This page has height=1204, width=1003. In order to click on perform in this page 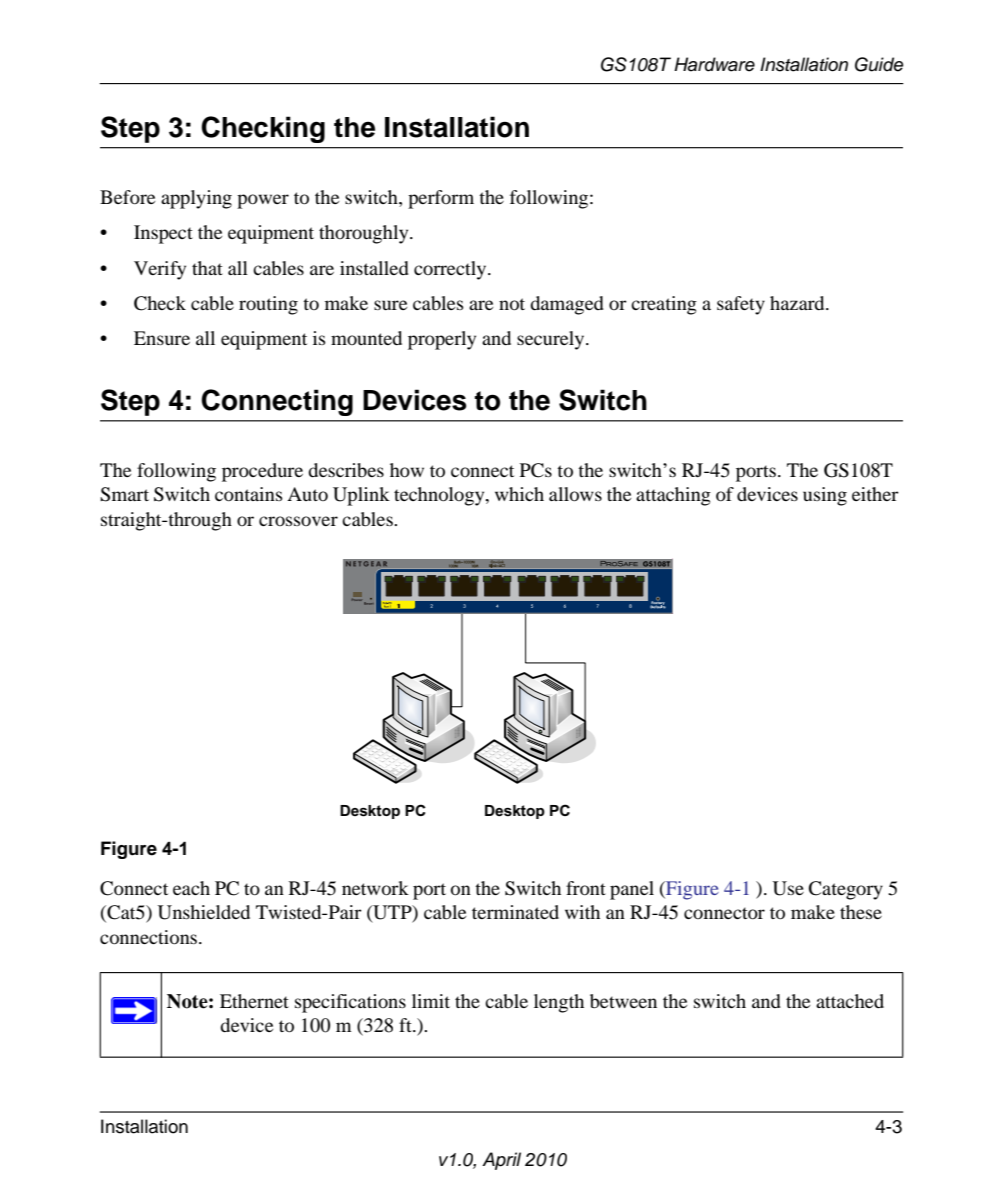, I will do `click(441, 199)`.
